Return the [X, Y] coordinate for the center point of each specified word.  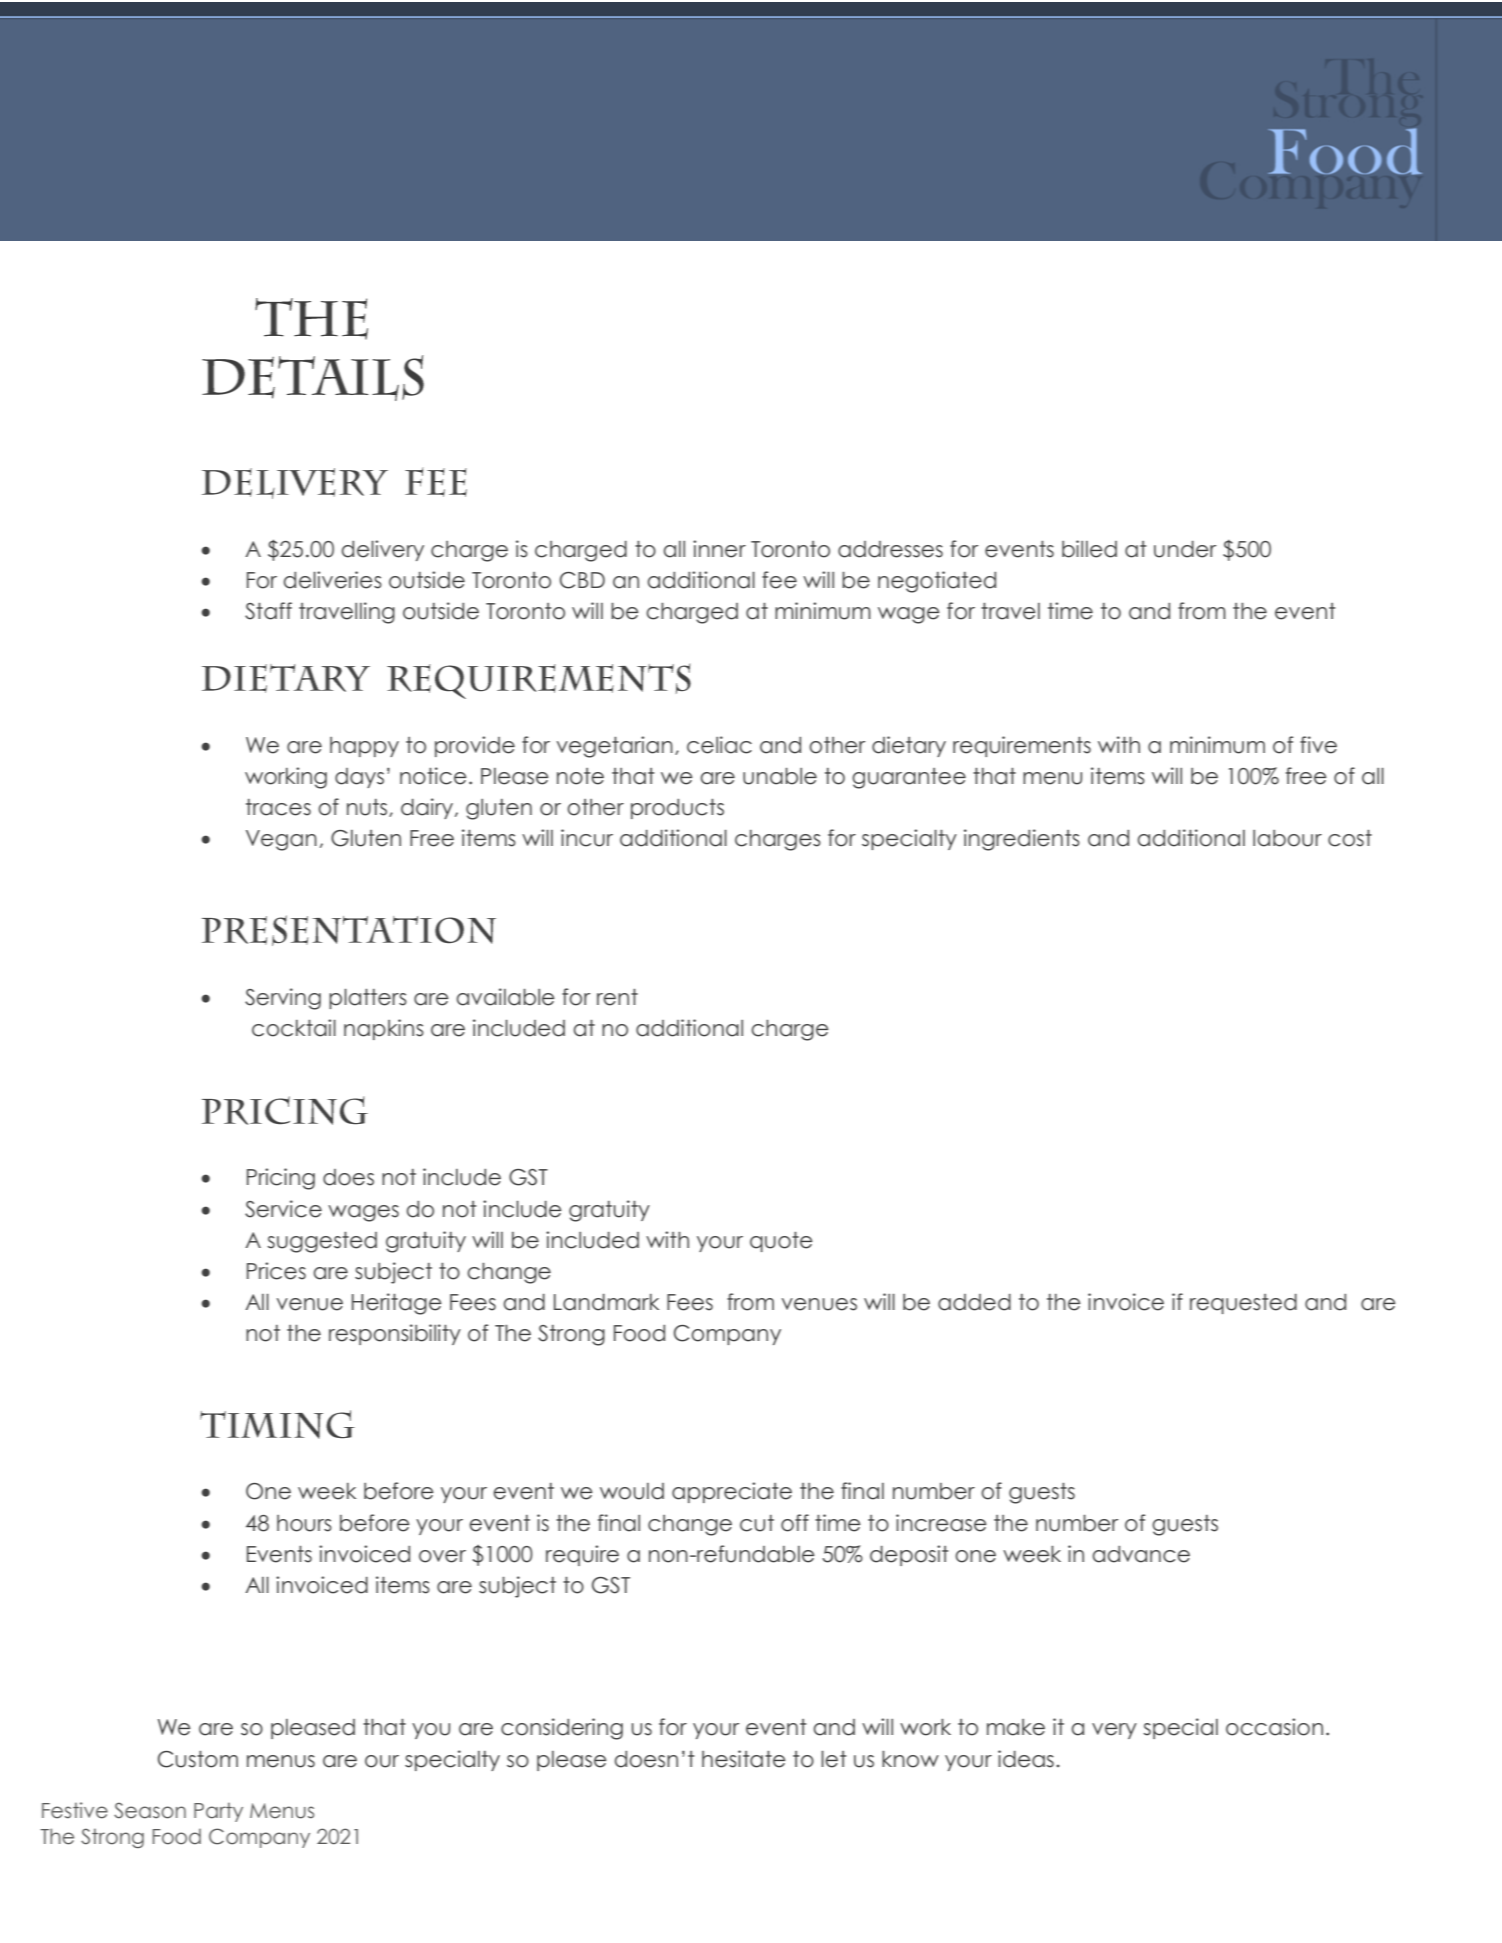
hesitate [744, 1759]
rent [617, 997]
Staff [268, 611]
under [1185, 549]
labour [1287, 838]
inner [719, 549]
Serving [283, 999]
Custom [198, 1759]
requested [1243, 1304]
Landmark [606, 1302]
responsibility [395, 1334]
